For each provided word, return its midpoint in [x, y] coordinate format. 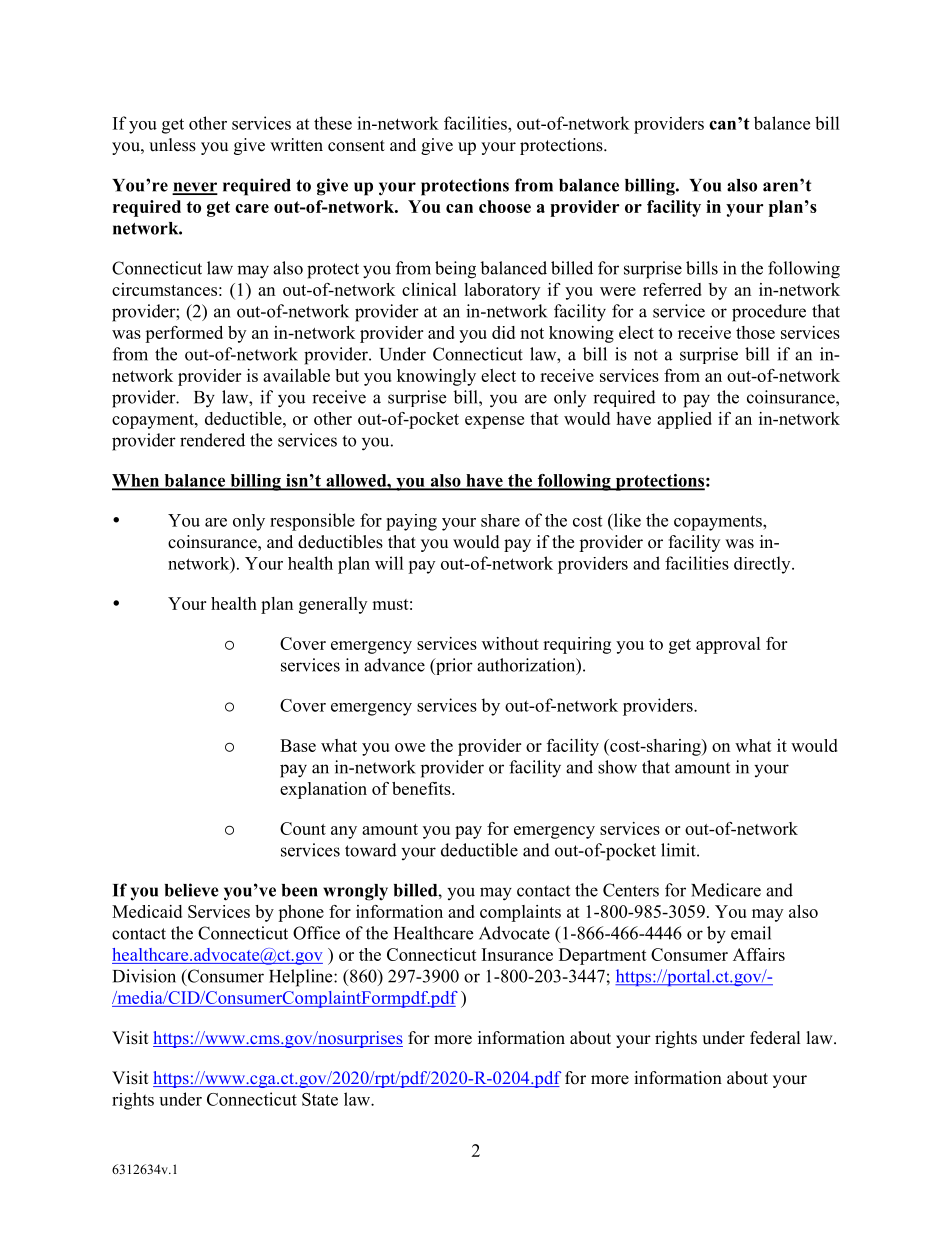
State [320, 1099]
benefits [422, 788]
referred [672, 289]
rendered [212, 440]
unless [172, 145]
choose [505, 206]
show [617, 767]
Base [298, 745]
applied [684, 420]
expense [494, 422]
